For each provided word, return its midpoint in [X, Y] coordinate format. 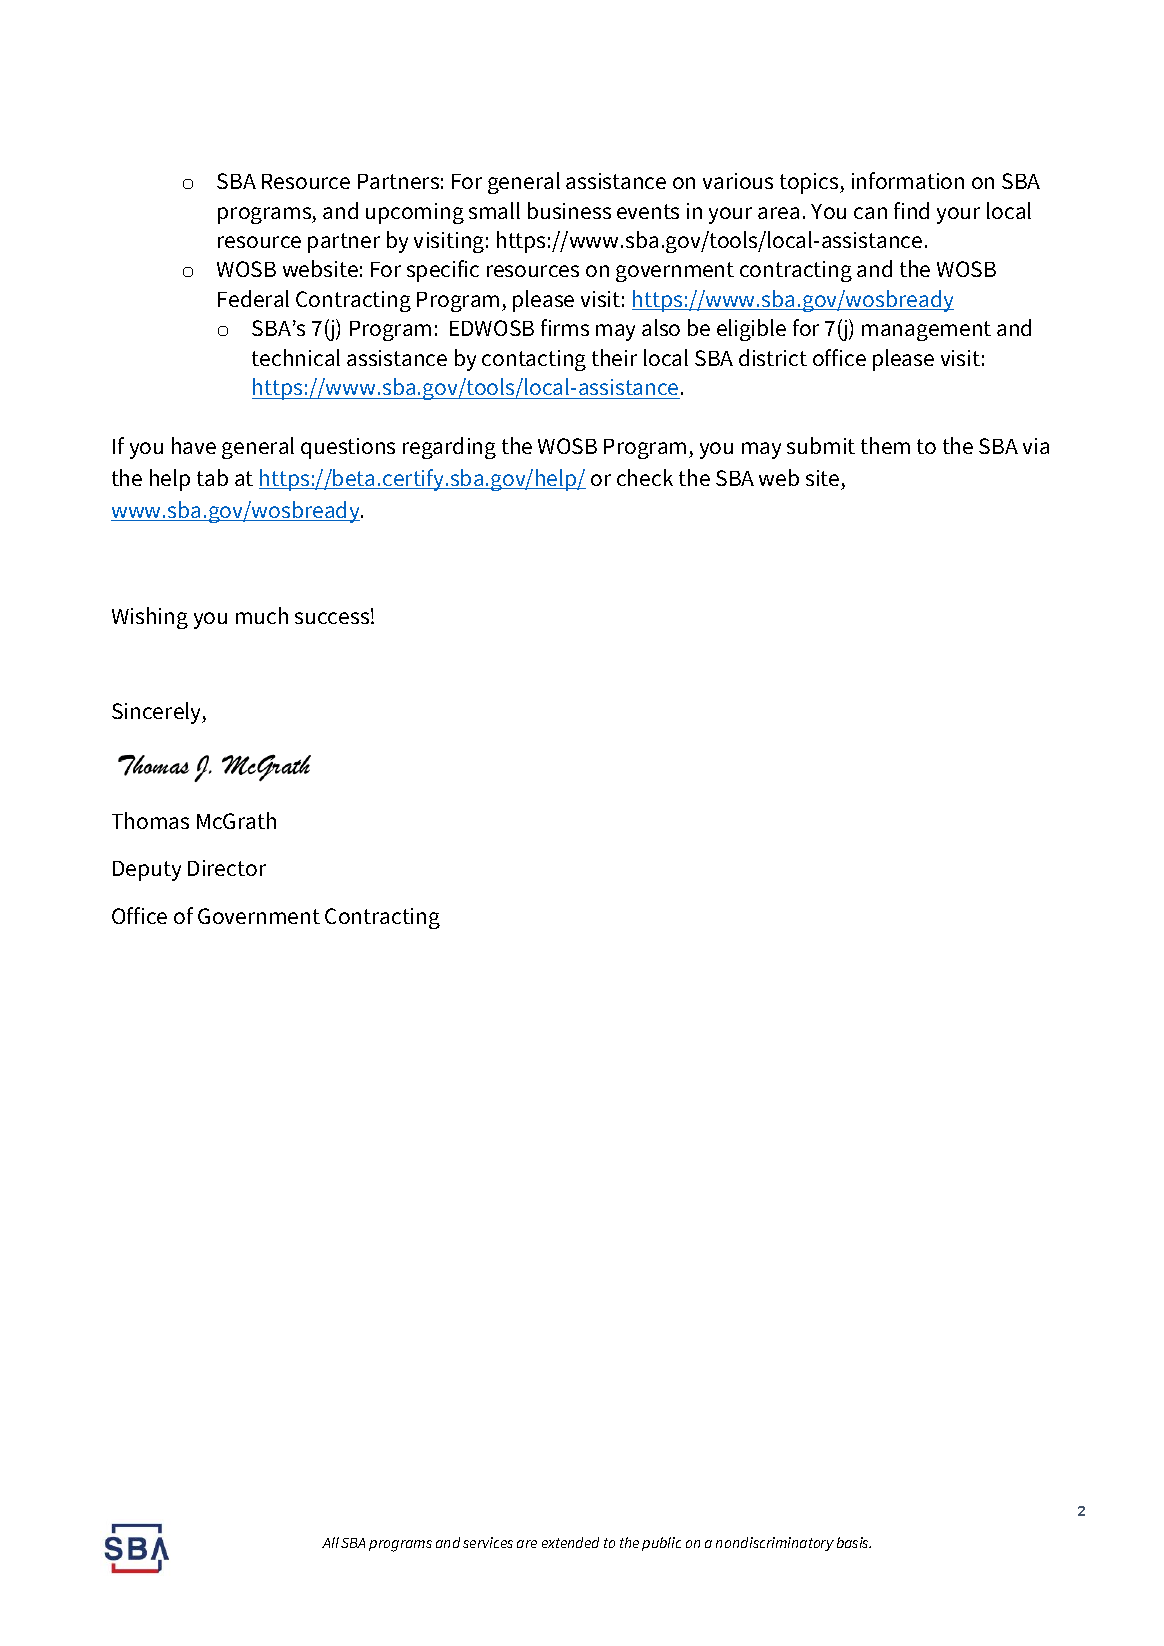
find [911, 210]
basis [854, 1542]
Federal [253, 298]
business [569, 210]
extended [570, 1542]
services [488, 1542]
